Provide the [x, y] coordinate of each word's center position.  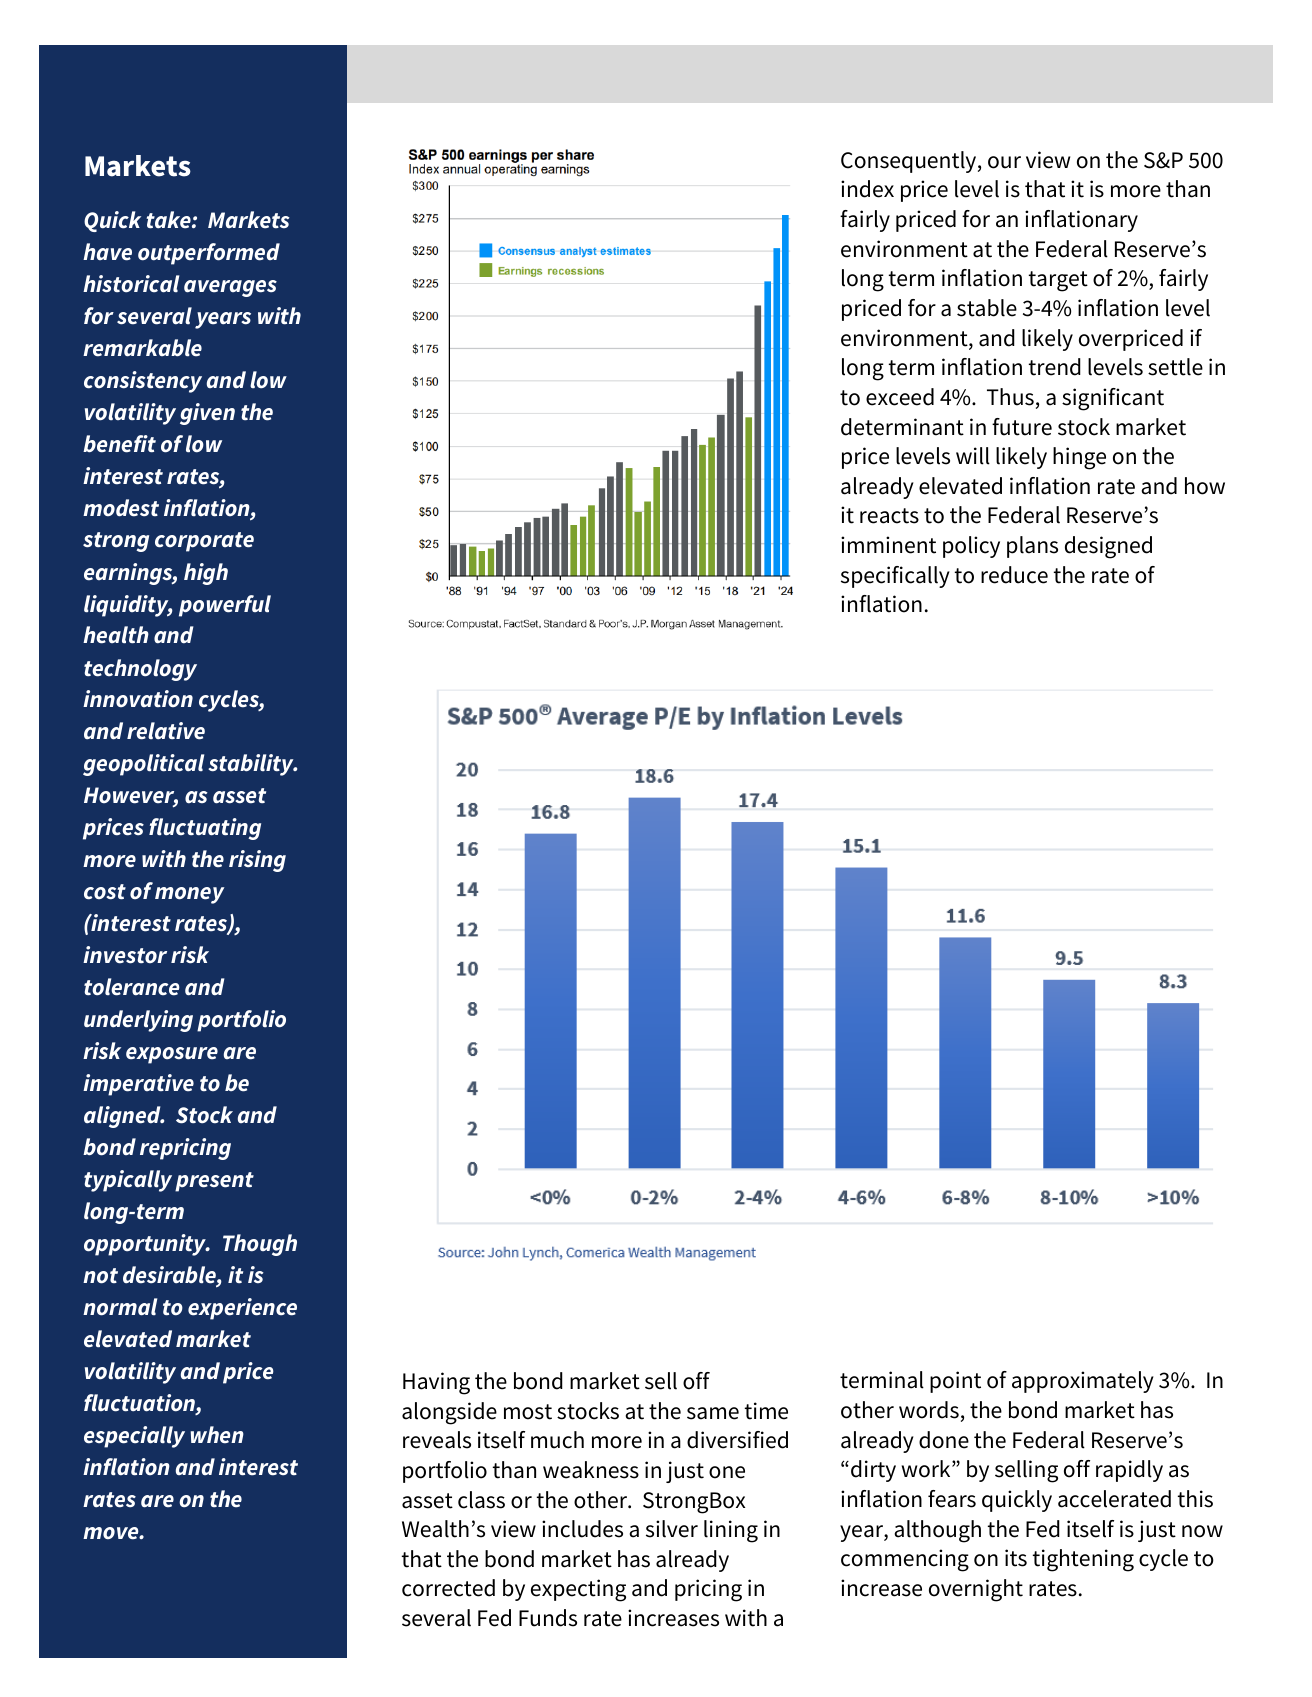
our [1004, 162]
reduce [1014, 575]
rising [257, 861]
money [189, 895]
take [169, 220]
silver [672, 1529]
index [867, 189]
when [217, 1435]
